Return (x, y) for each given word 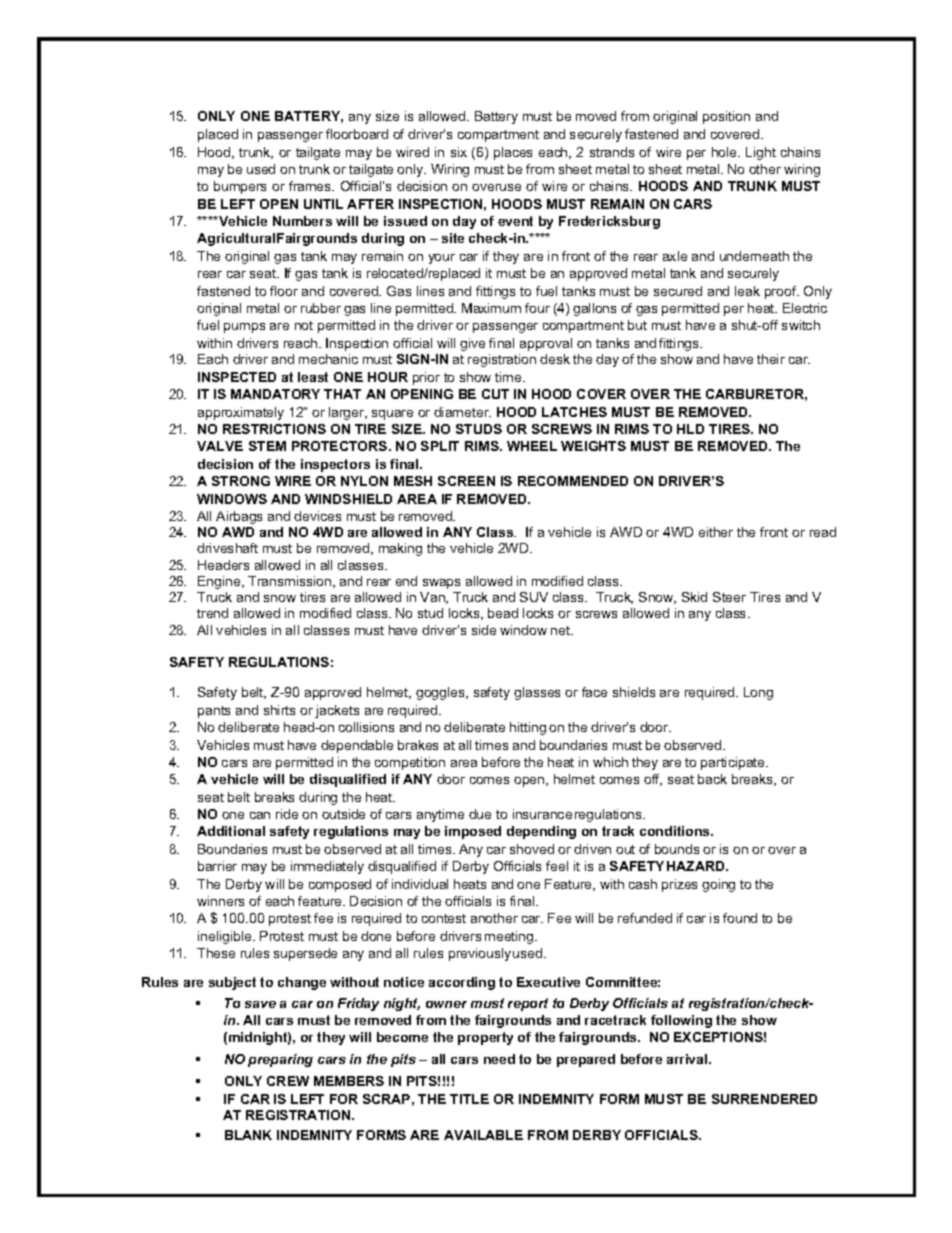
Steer (729, 597)
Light (761, 153)
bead (503, 613)
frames (311, 186)
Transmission (291, 582)
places (513, 153)
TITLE (469, 1099)
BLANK (248, 1135)
